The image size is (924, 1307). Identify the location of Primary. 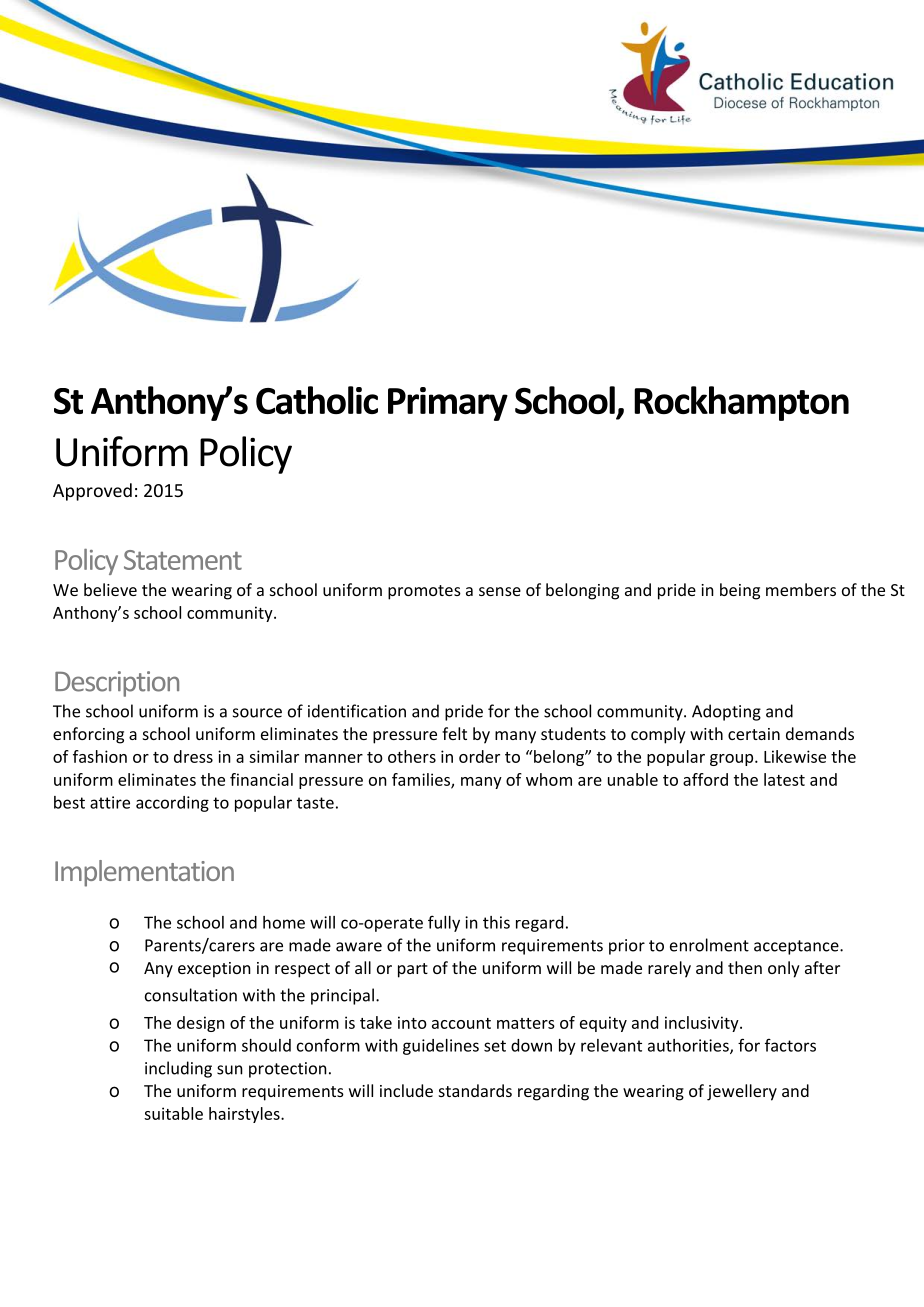
(448, 404).
